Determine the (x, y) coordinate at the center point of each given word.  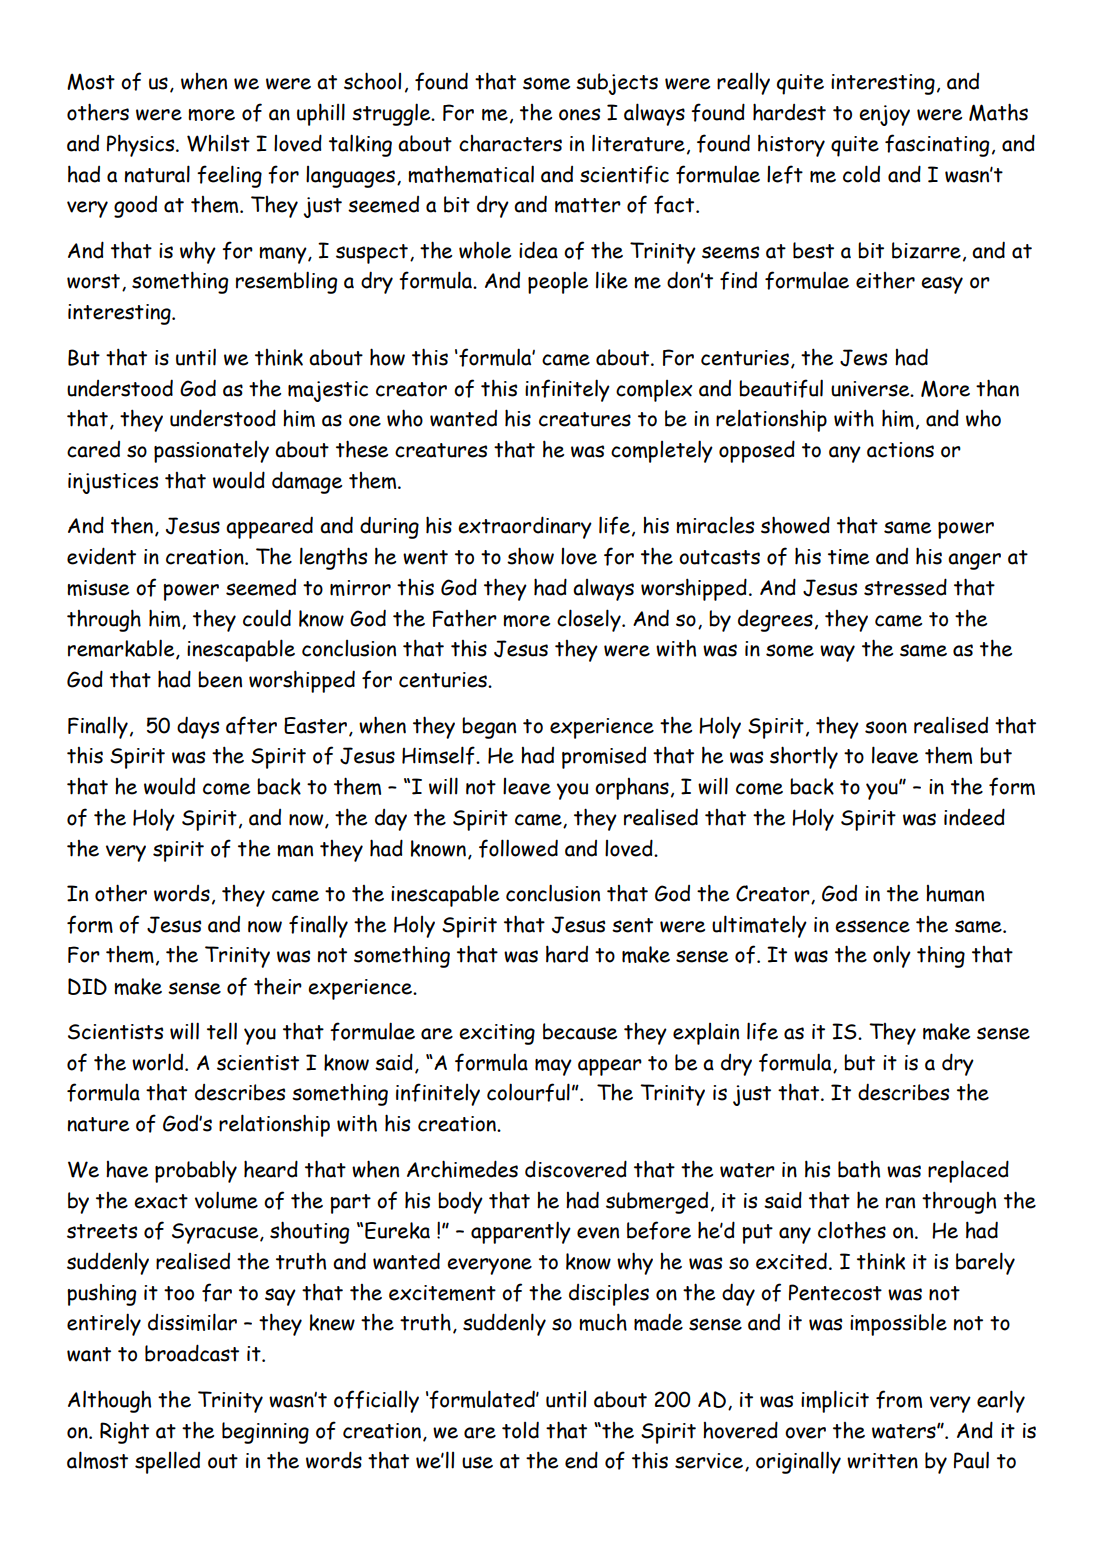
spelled (167, 1462)
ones (579, 114)
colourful (528, 1092)
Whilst (218, 143)
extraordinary (525, 527)
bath (859, 1169)
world (159, 1062)
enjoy (884, 115)
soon (886, 727)
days (198, 727)
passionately (211, 452)
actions (900, 450)
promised (604, 758)
